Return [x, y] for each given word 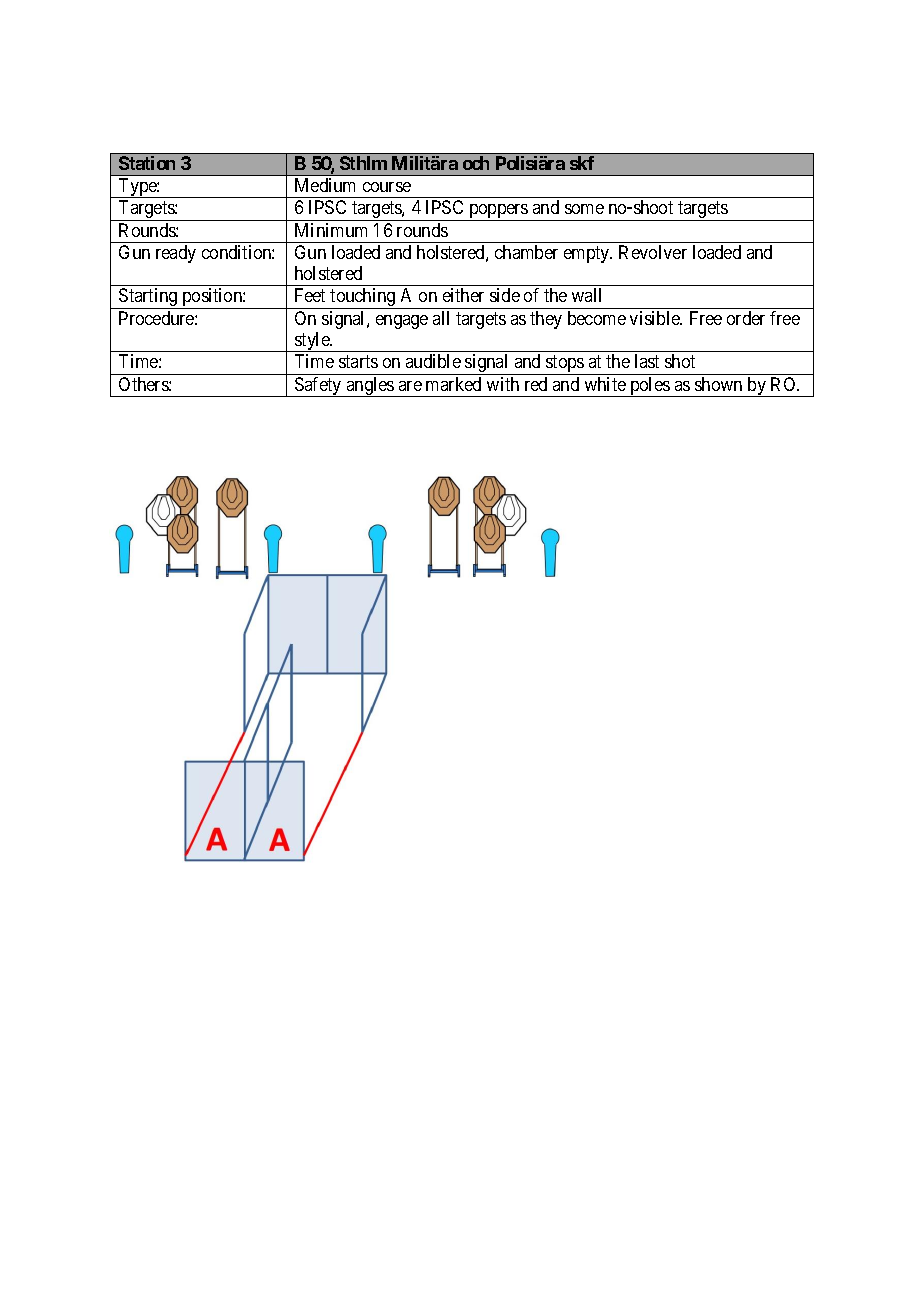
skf [582, 163]
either [463, 295]
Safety [318, 387]
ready [176, 254]
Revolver [653, 252]
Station [147, 163]
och [476, 163]
